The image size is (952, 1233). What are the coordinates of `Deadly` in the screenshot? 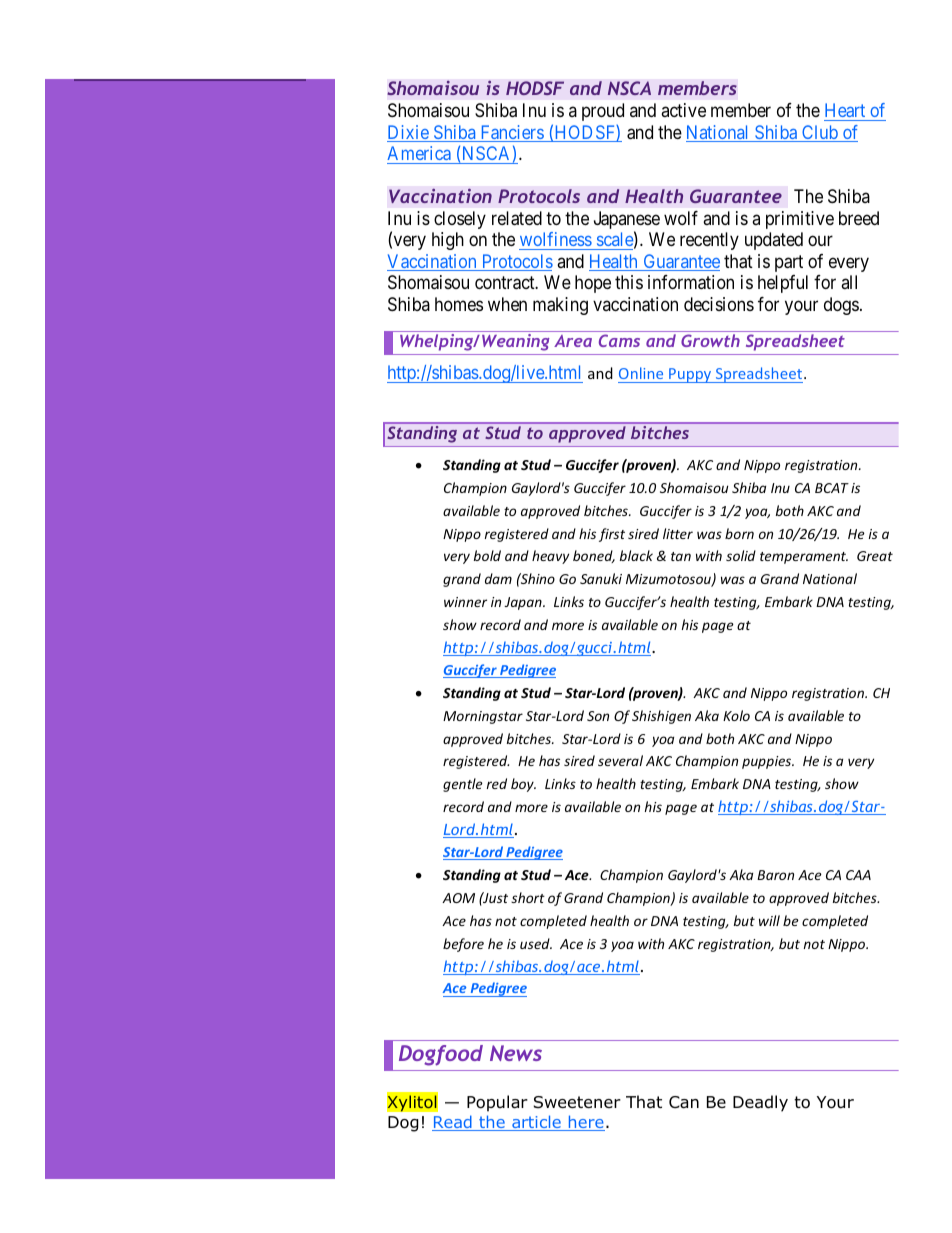 It's located at (760, 1103).
